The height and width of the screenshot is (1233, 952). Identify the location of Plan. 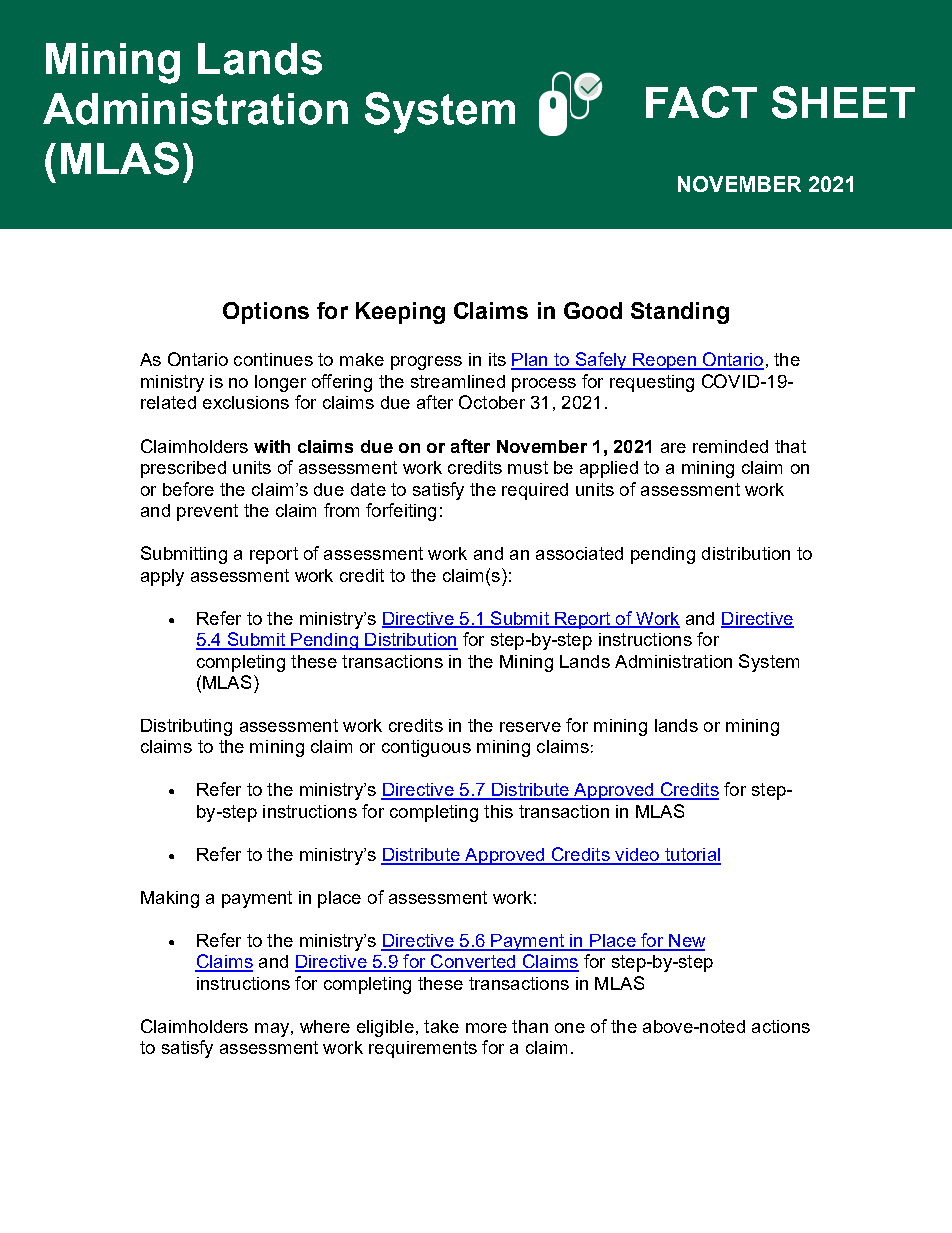
(530, 361).
